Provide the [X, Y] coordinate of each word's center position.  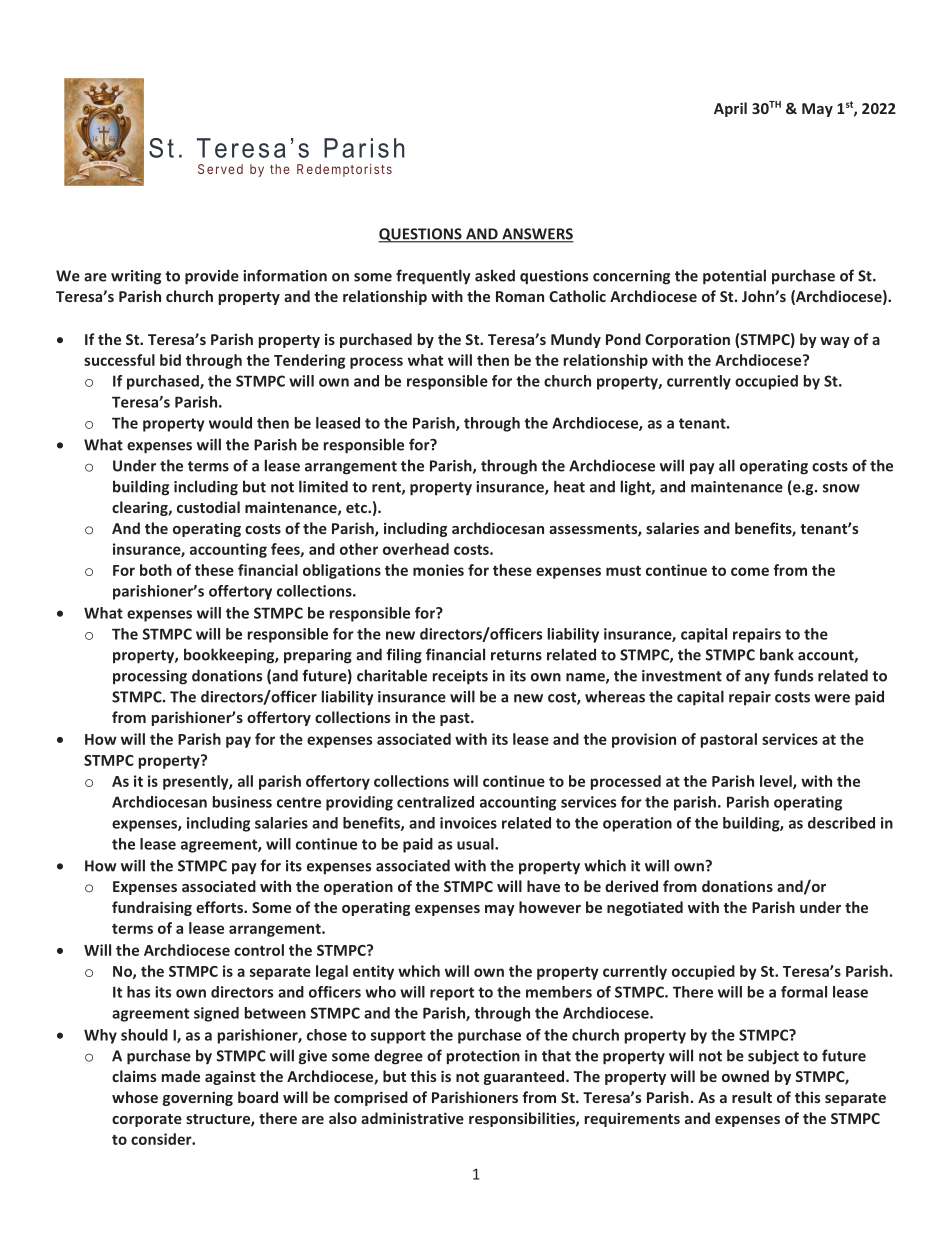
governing [198, 1099]
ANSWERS [537, 235]
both [156, 570]
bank [777, 654]
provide [212, 277]
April [730, 109]
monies [438, 570]
